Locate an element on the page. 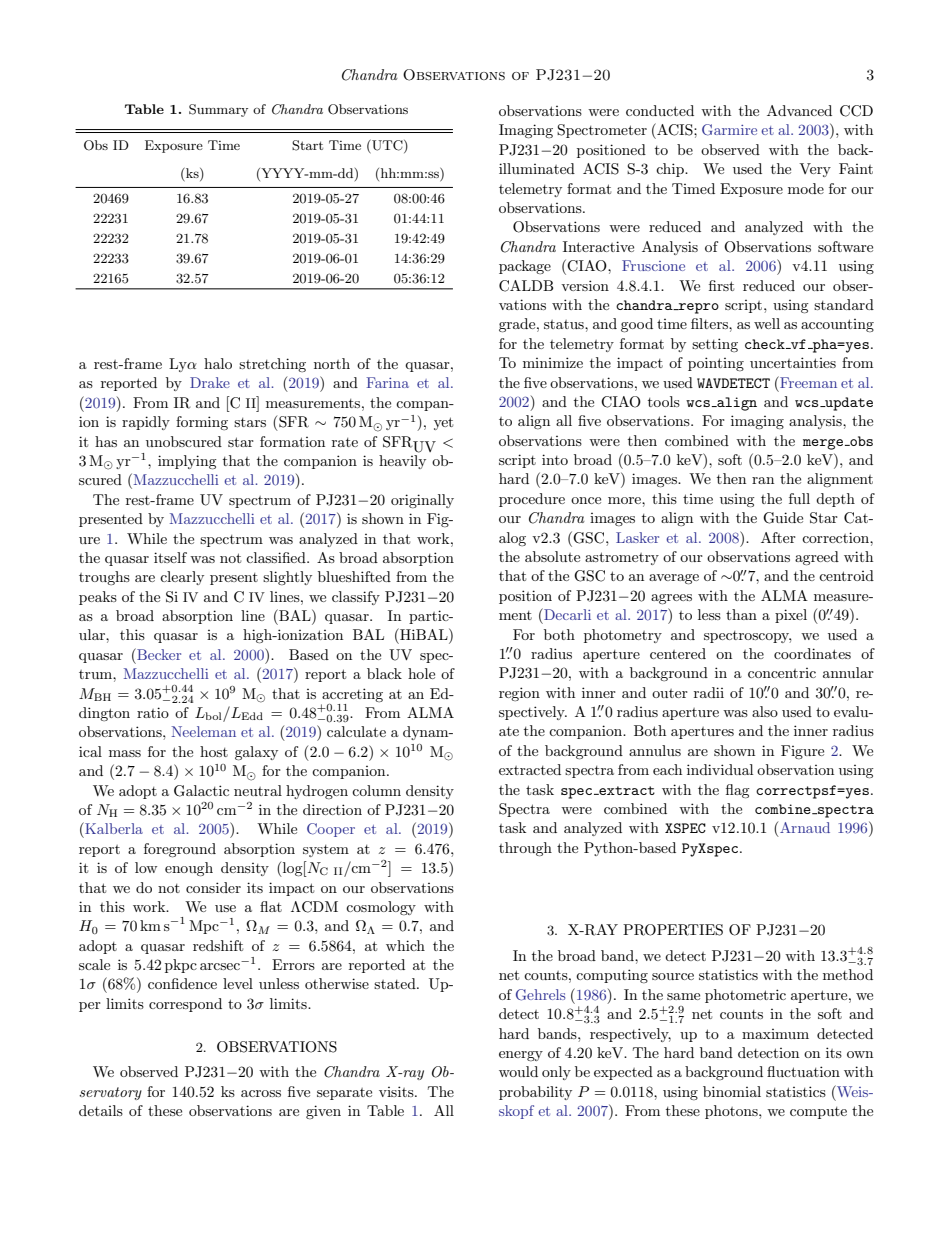 Image resolution: width=952 pixels, height=1233 pixels. than is located at coordinates (741, 614).
